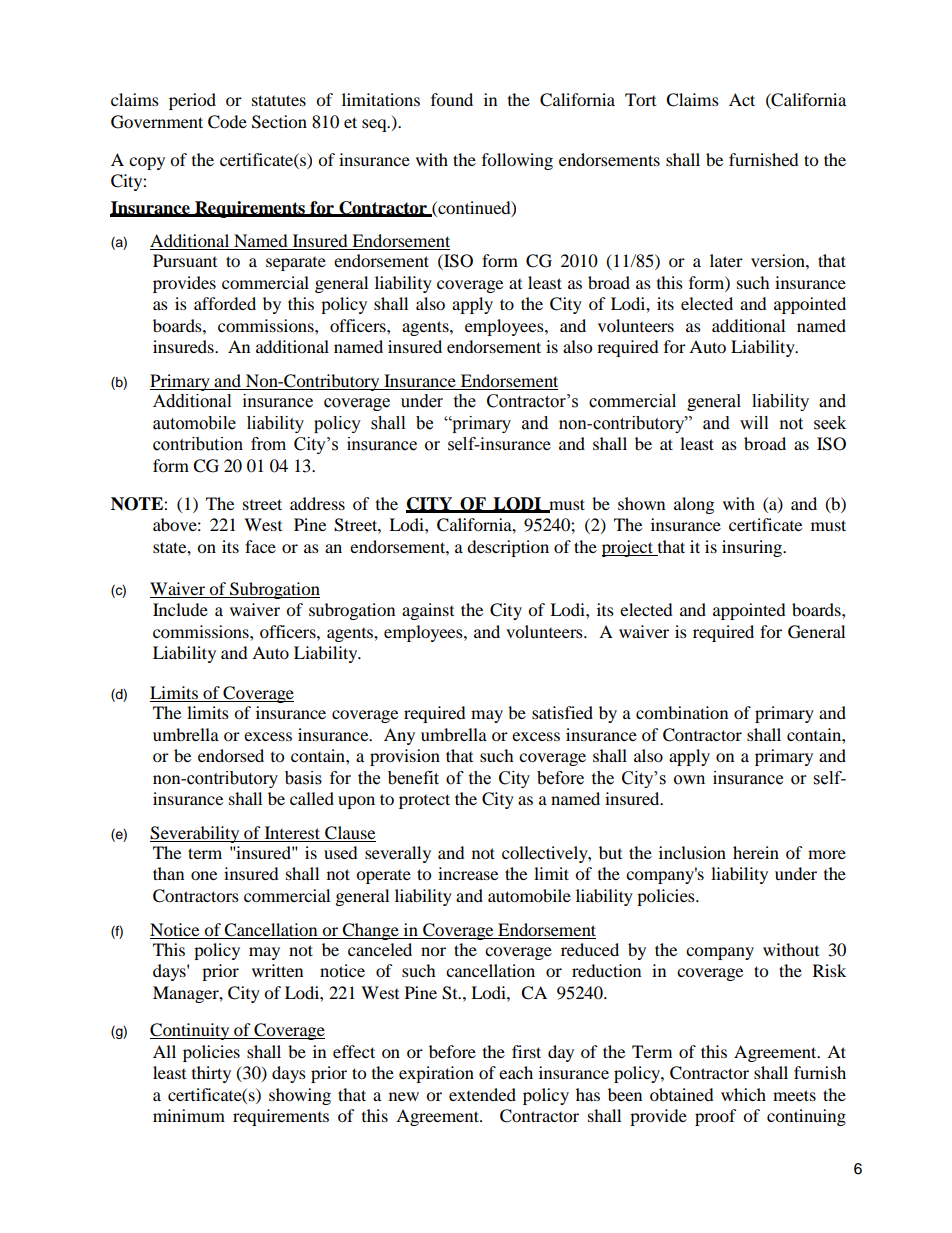  I want to click on insuring, so click(753, 548).
